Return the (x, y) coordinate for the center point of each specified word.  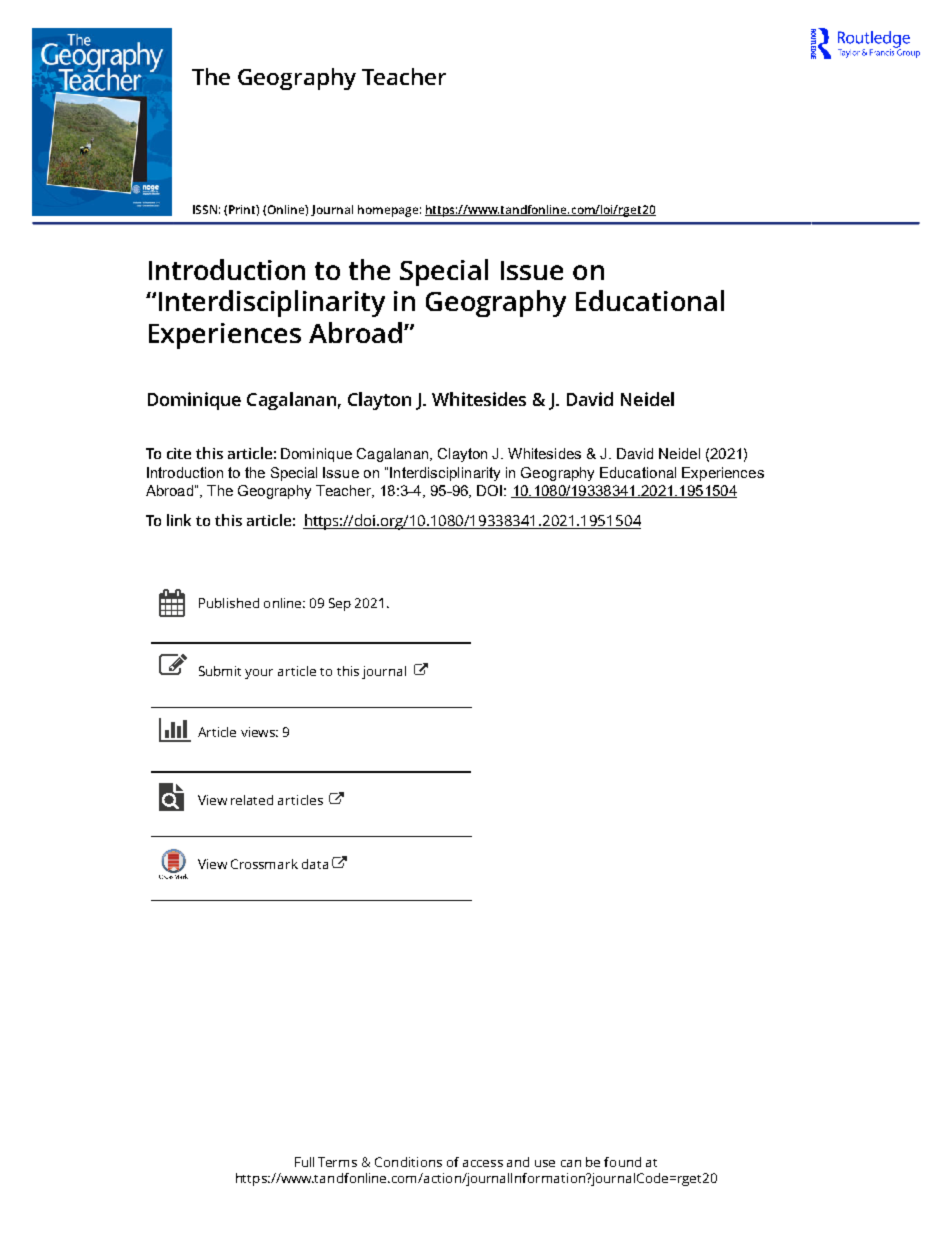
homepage (388, 211)
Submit (220, 671)
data (315, 864)
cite (179, 453)
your (259, 674)
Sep (340, 604)
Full (304, 1162)
